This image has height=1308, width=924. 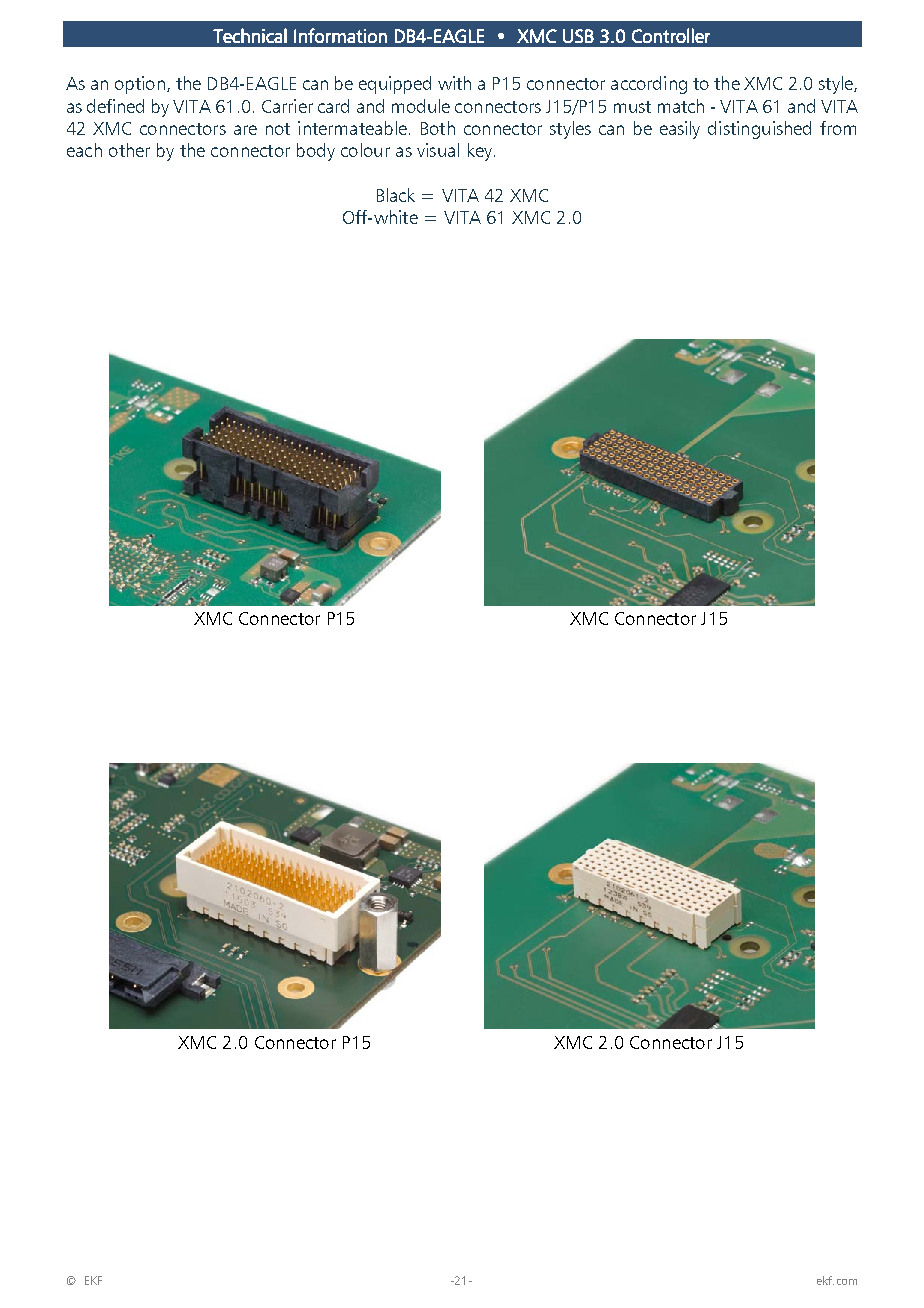 What do you see at coordinates (250, 35) in the image?
I see `Technical` at bounding box center [250, 35].
